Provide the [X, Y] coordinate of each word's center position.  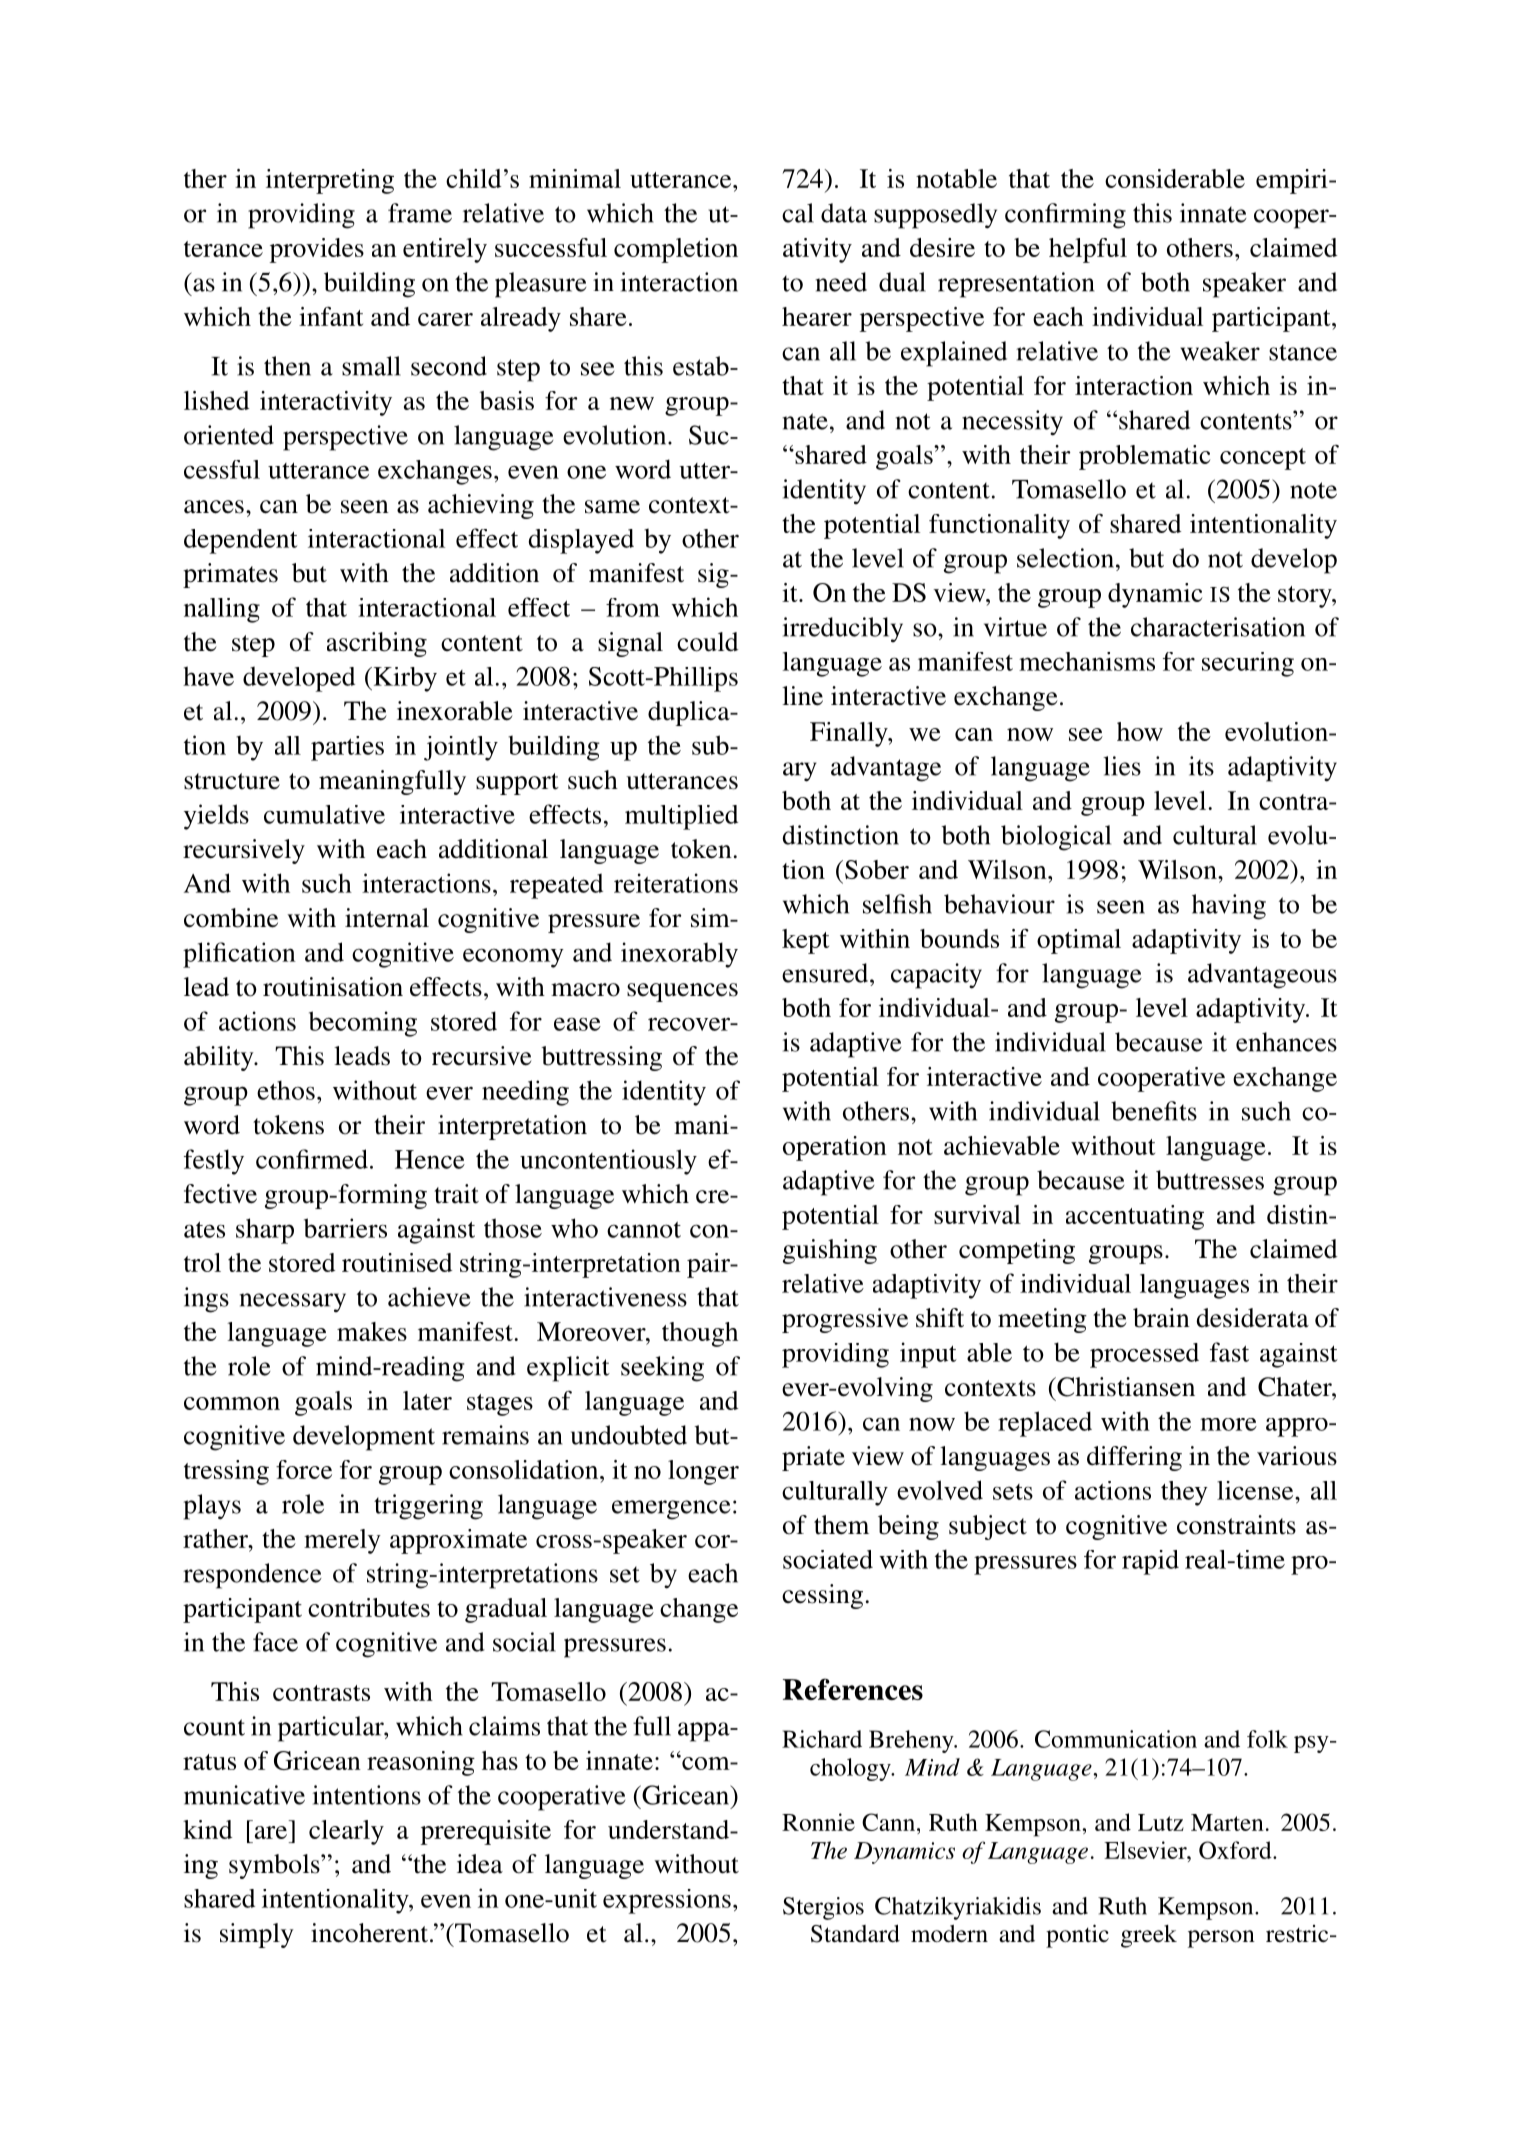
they [1184, 1493]
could [708, 642]
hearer [817, 316]
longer [703, 1472]
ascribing [377, 644]
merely [342, 1541]
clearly [346, 1832]
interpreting [330, 181]
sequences [682, 992]
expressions [667, 1901]
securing [1248, 664]
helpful [1088, 250]
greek [1149, 1936]
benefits [1154, 1111]
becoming [363, 1024]
